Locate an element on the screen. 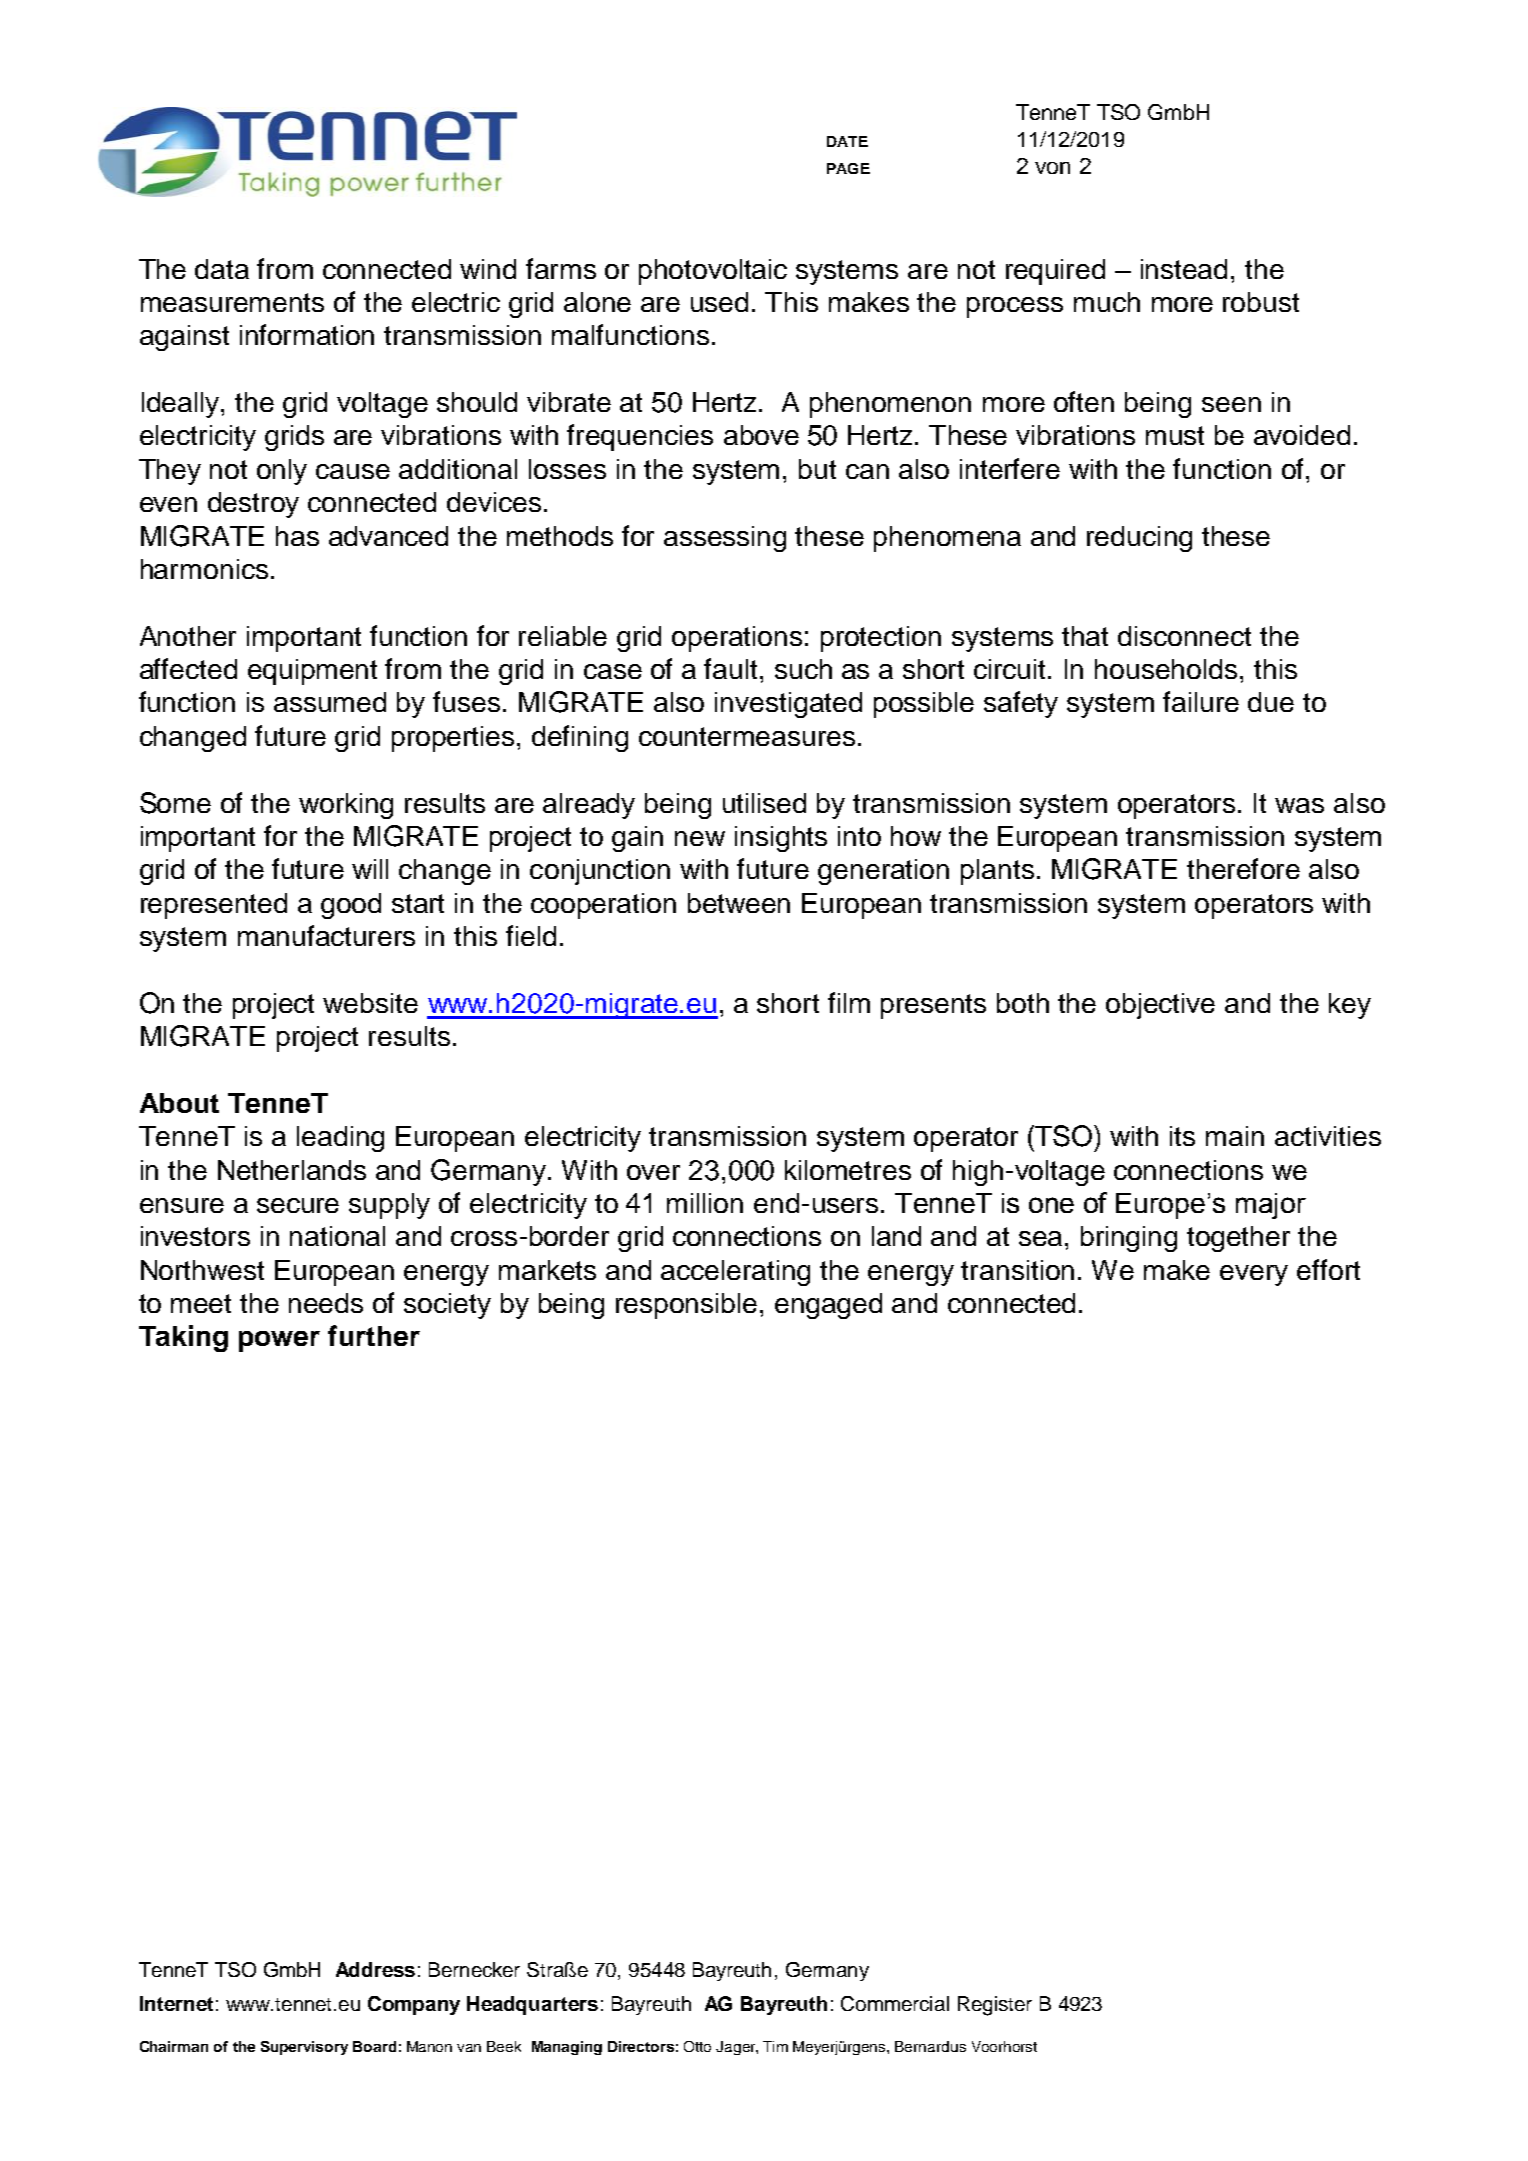 The height and width of the screenshot is (2161, 1528). engaged is located at coordinates (828, 1306).
